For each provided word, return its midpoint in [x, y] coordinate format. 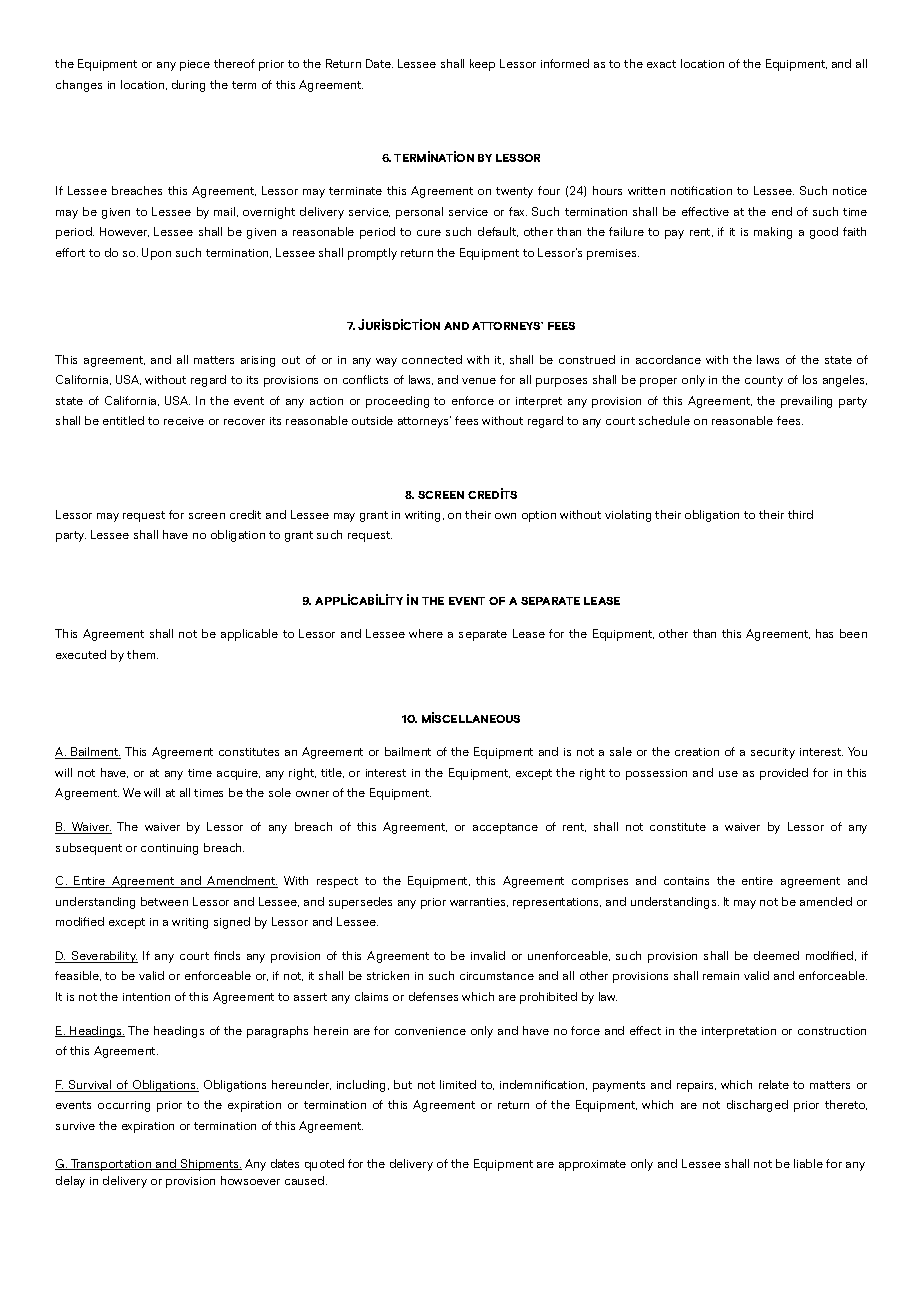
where [426, 633]
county [764, 381]
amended [826, 901]
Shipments [210, 1165]
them [142, 654]
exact [661, 64]
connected [432, 359]
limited [458, 1084]
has [824, 633]
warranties [479, 902]
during [188, 86]
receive [184, 421]
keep [482, 65]
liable [808, 1163]
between [164, 901]
